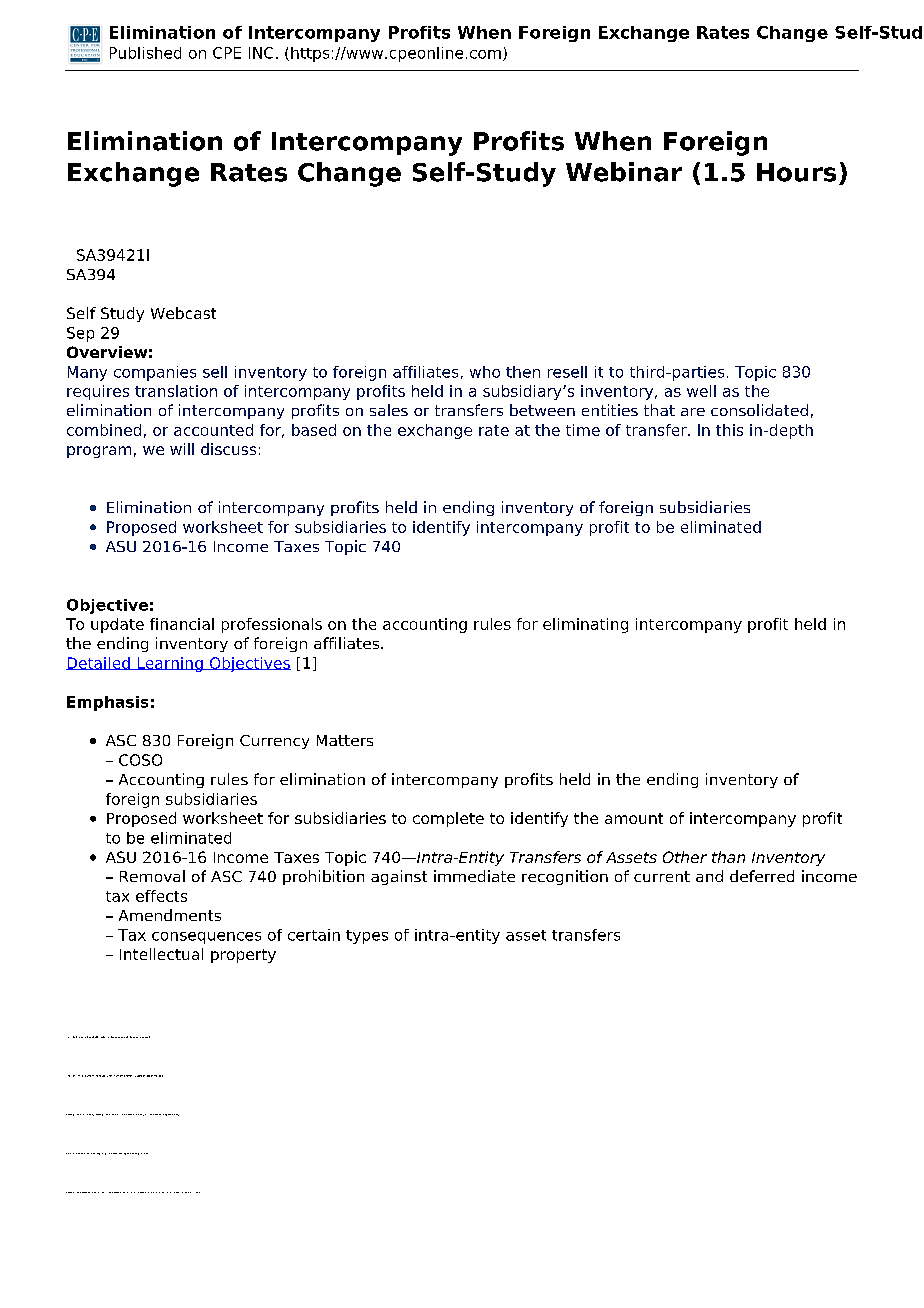 This screenshot has width=924, height=1308. I want to click on reporting, so click(122, 1154).
